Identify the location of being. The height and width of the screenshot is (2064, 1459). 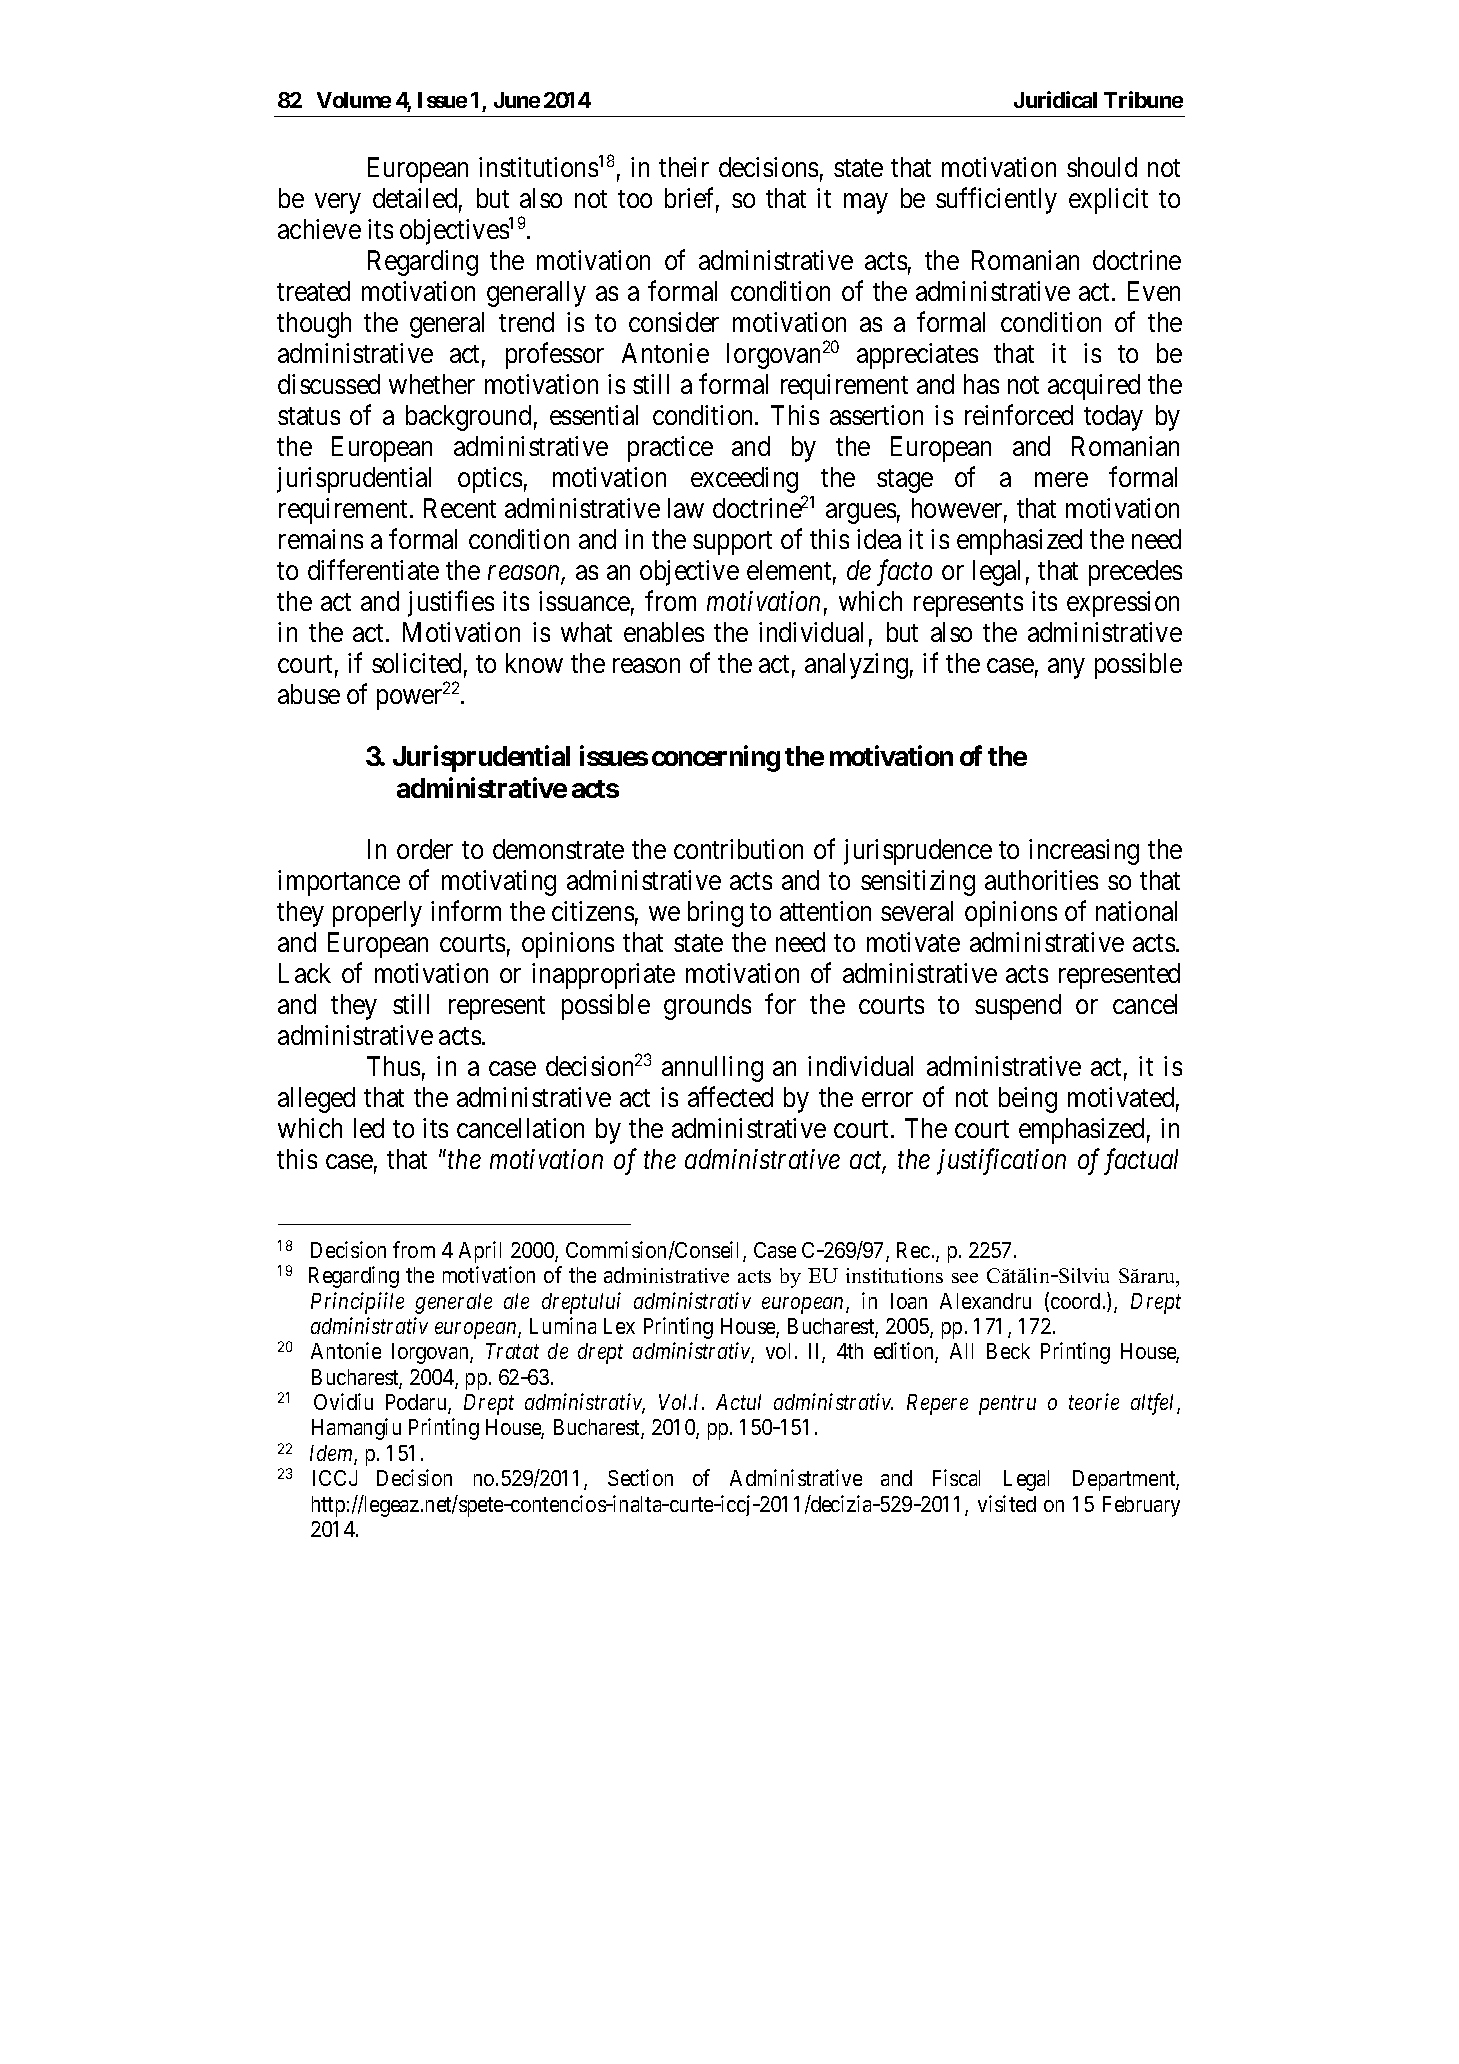
(1028, 1100).
